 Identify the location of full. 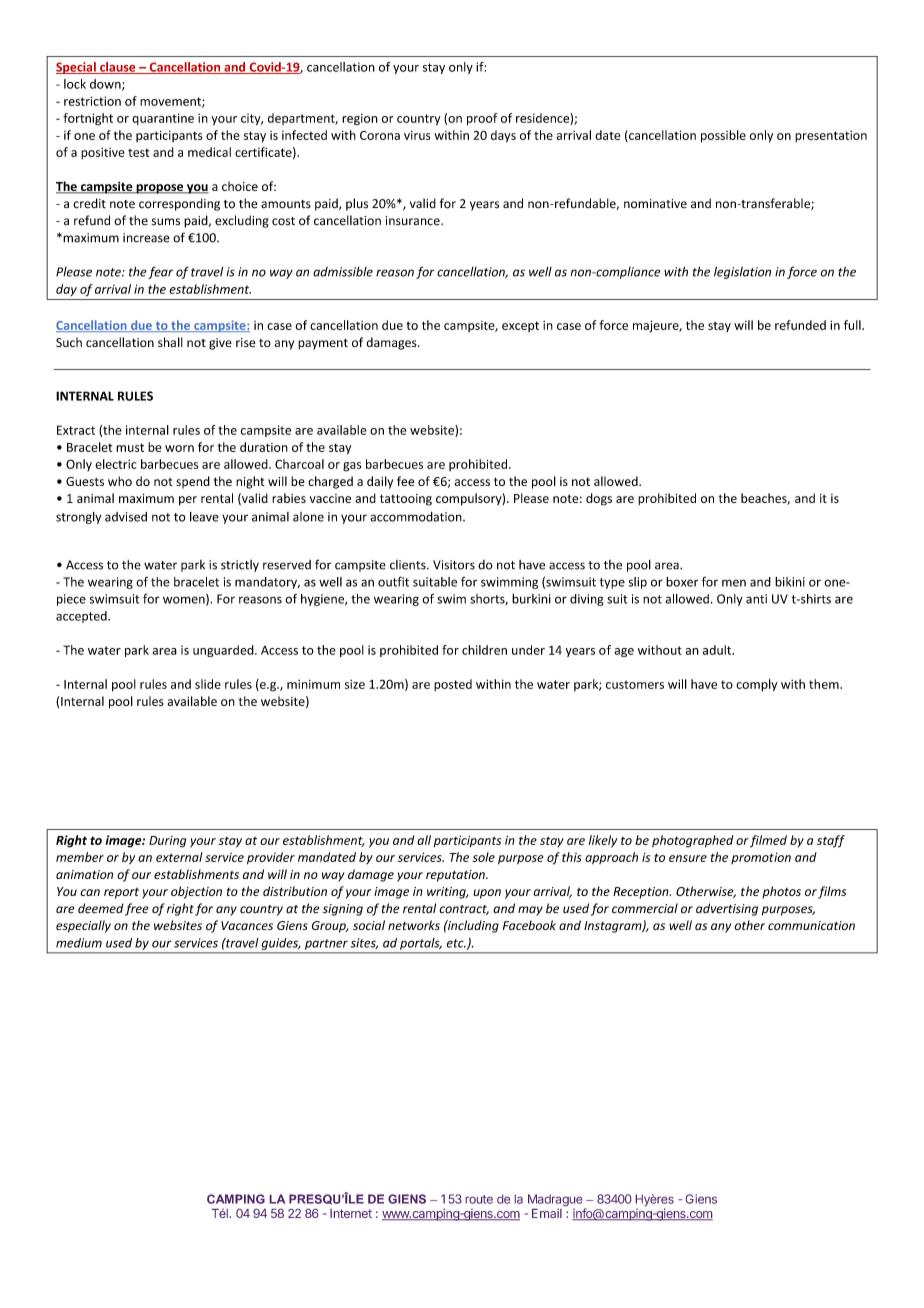
(853, 325).
